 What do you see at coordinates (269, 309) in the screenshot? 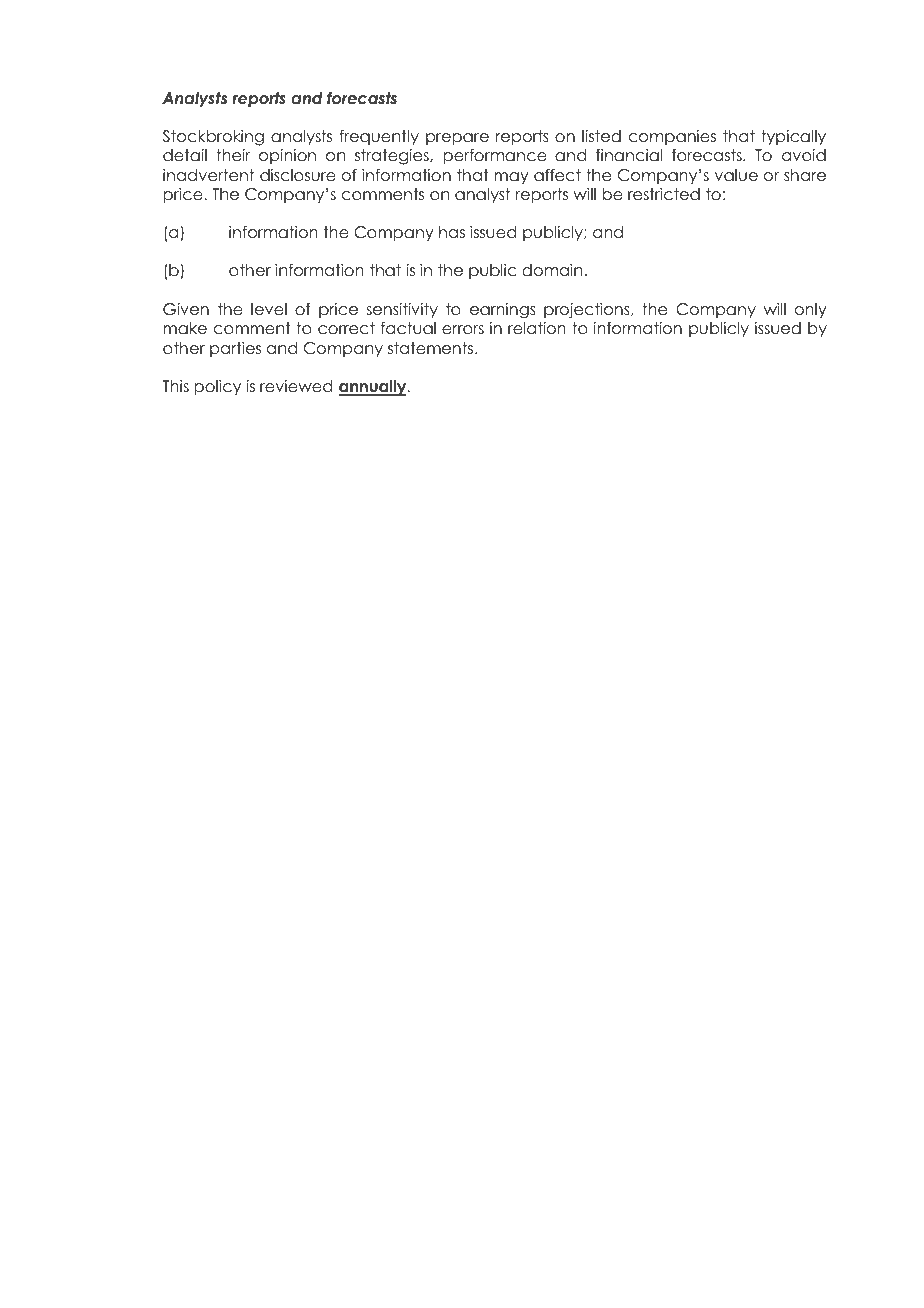
I see `level` at bounding box center [269, 309].
